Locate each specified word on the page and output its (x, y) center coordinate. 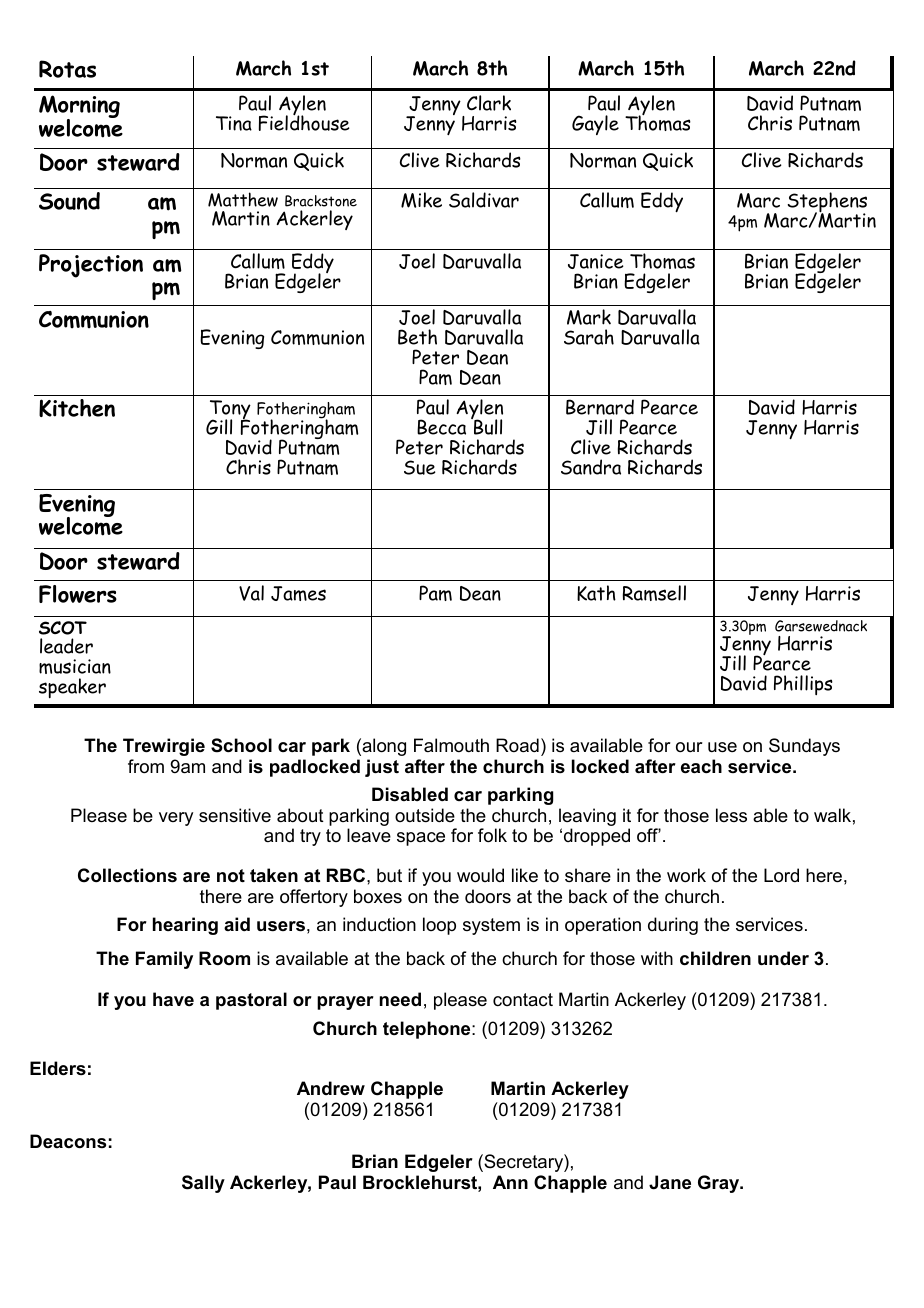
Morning (79, 108)
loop (439, 926)
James (298, 593)
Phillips (803, 685)
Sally (203, 1184)
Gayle (595, 125)
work (686, 875)
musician (75, 666)
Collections (127, 875)
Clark (489, 103)
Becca (441, 427)
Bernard (600, 407)
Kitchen (77, 408)
